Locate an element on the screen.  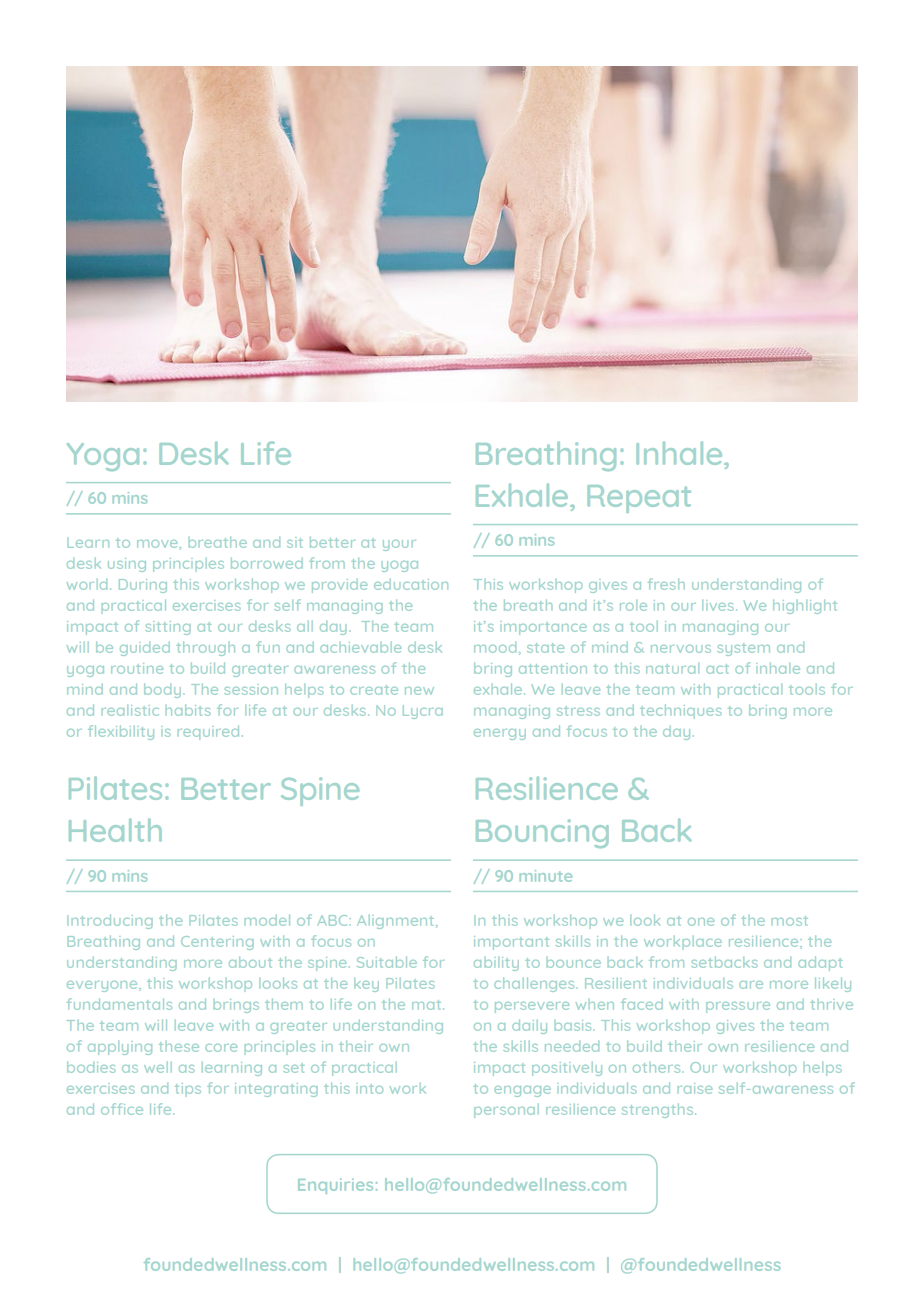
pressure is located at coordinates (738, 1007).
